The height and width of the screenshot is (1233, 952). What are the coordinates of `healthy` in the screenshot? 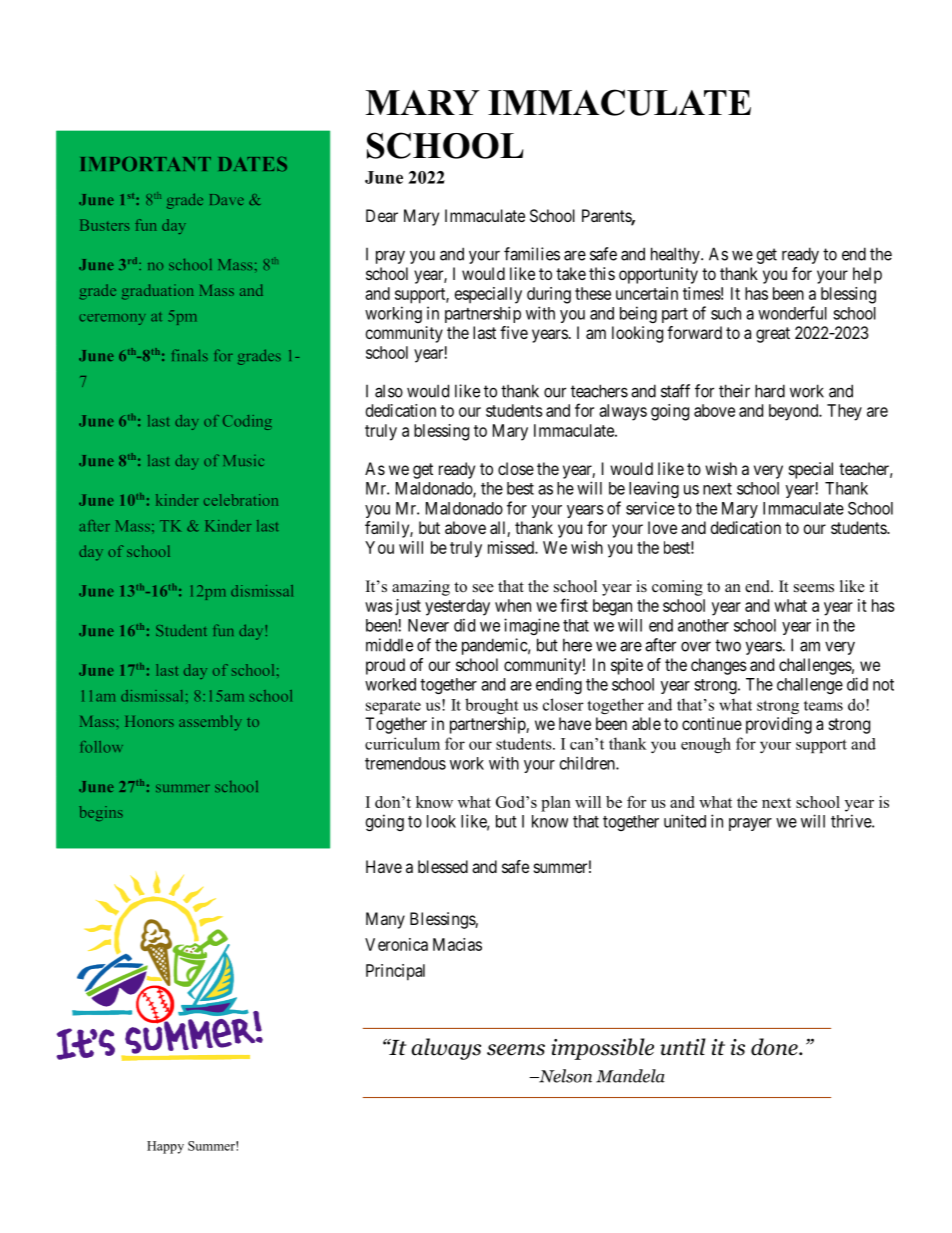 It's located at (676, 255).
